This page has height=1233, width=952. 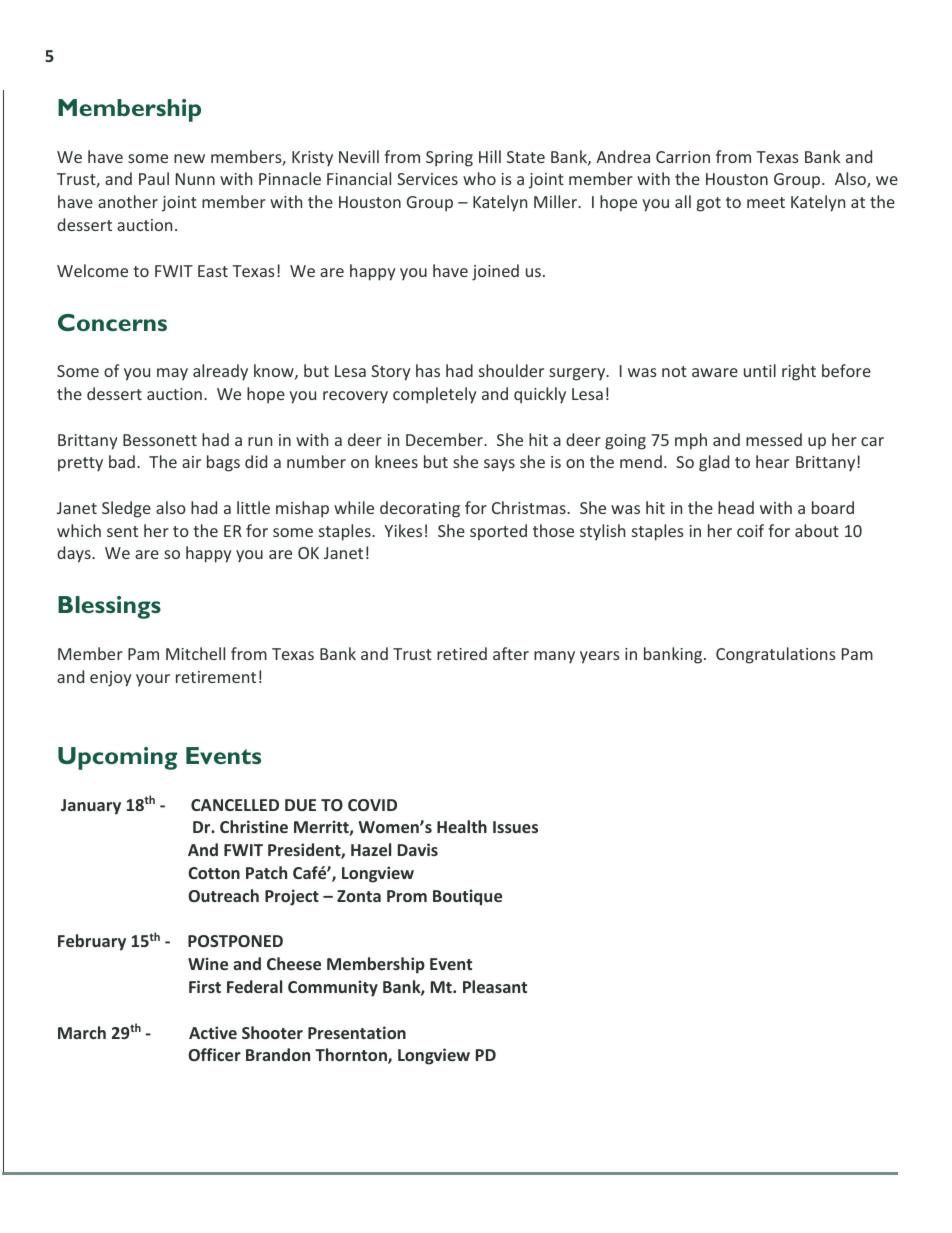 What do you see at coordinates (213, 1032) in the page?
I see `Active` at bounding box center [213, 1032].
